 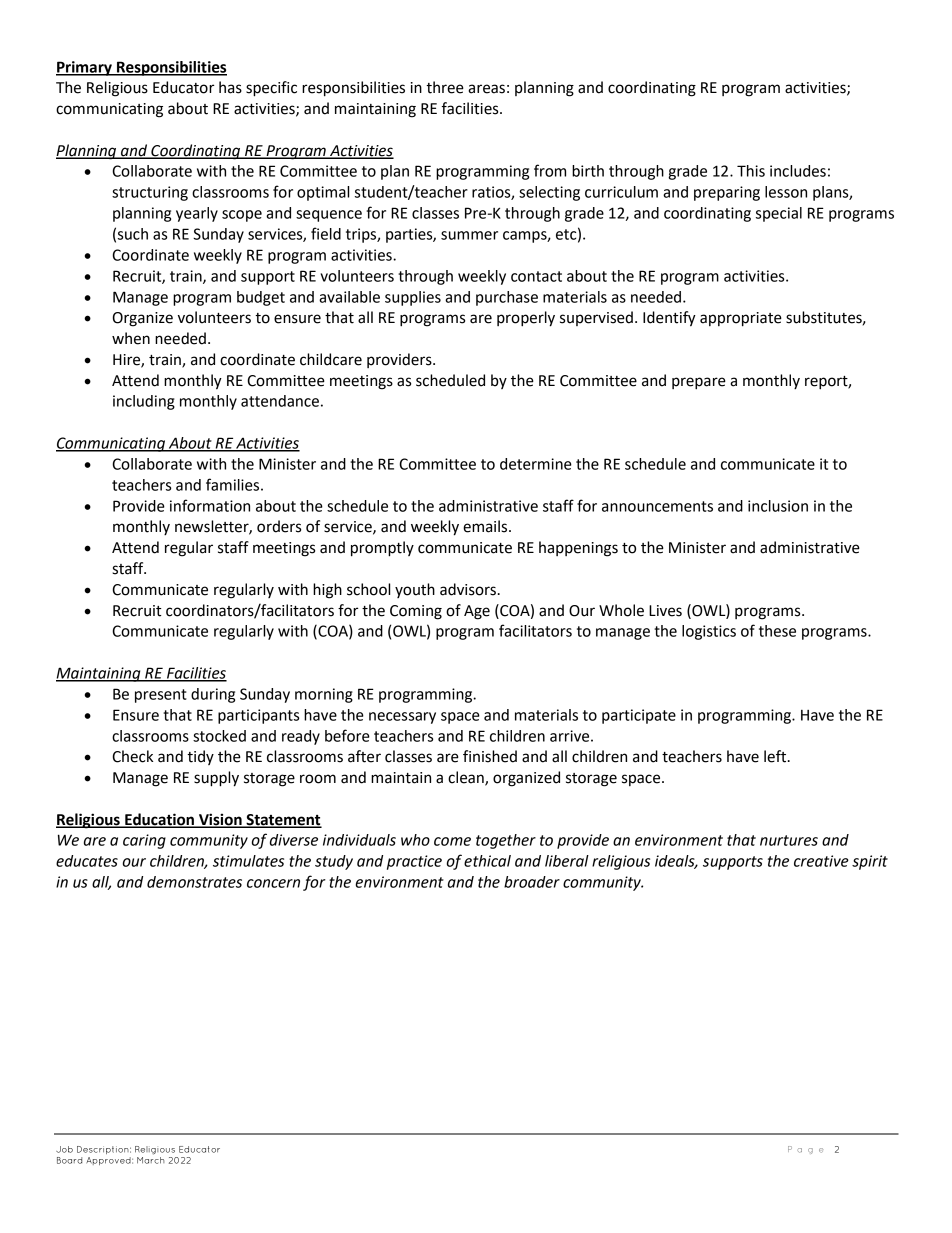 What do you see at coordinates (751, 171) in the screenshot?
I see `This` at bounding box center [751, 171].
